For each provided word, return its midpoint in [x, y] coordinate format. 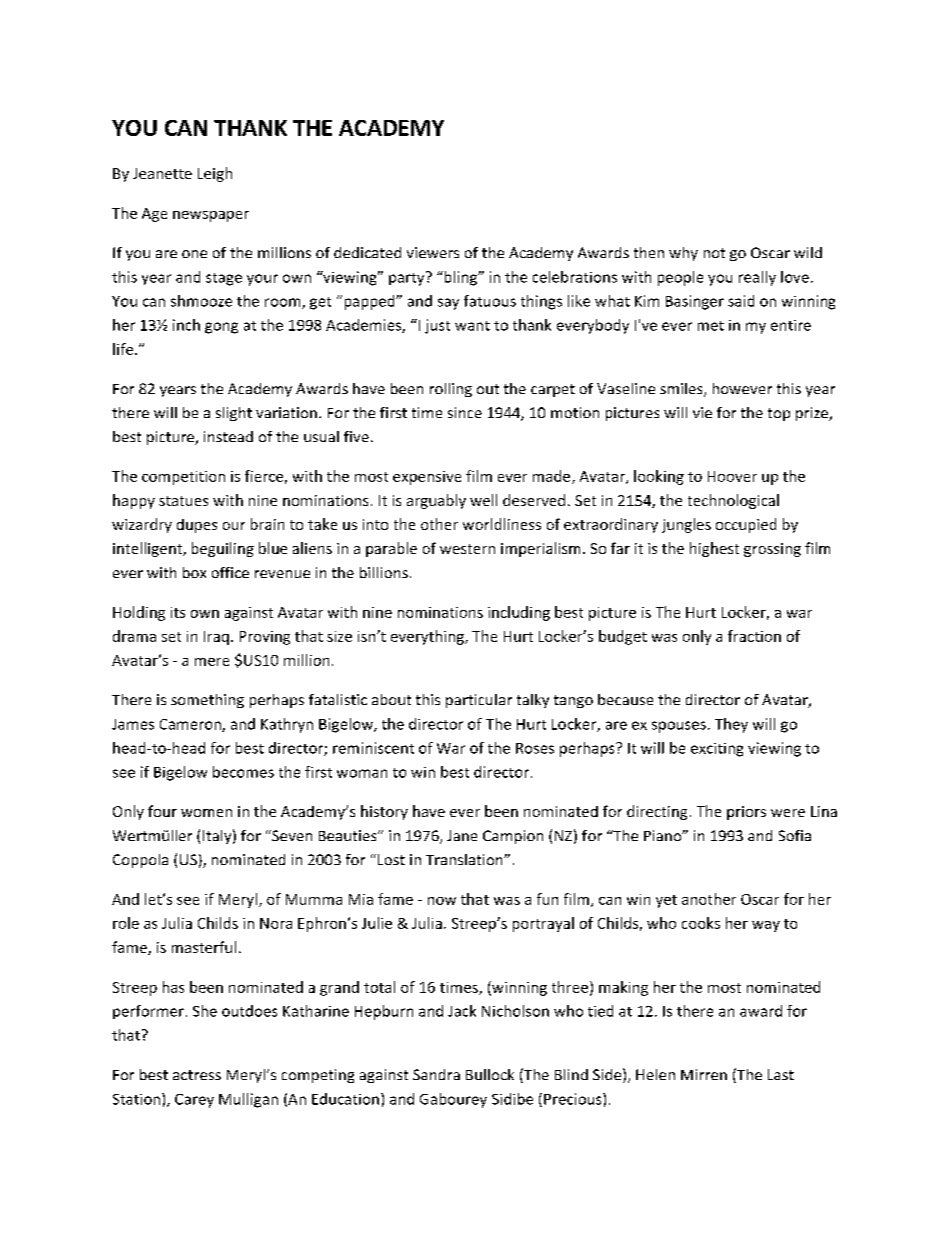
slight [234, 414]
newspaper [211, 216]
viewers [433, 252]
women [206, 813]
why [683, 254]
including [519, 613]
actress [197, 1075]
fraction [754, 636]
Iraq [216, 638]
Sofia [795, 835]
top [779, 414]
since [465, 412]
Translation [465, 859]
